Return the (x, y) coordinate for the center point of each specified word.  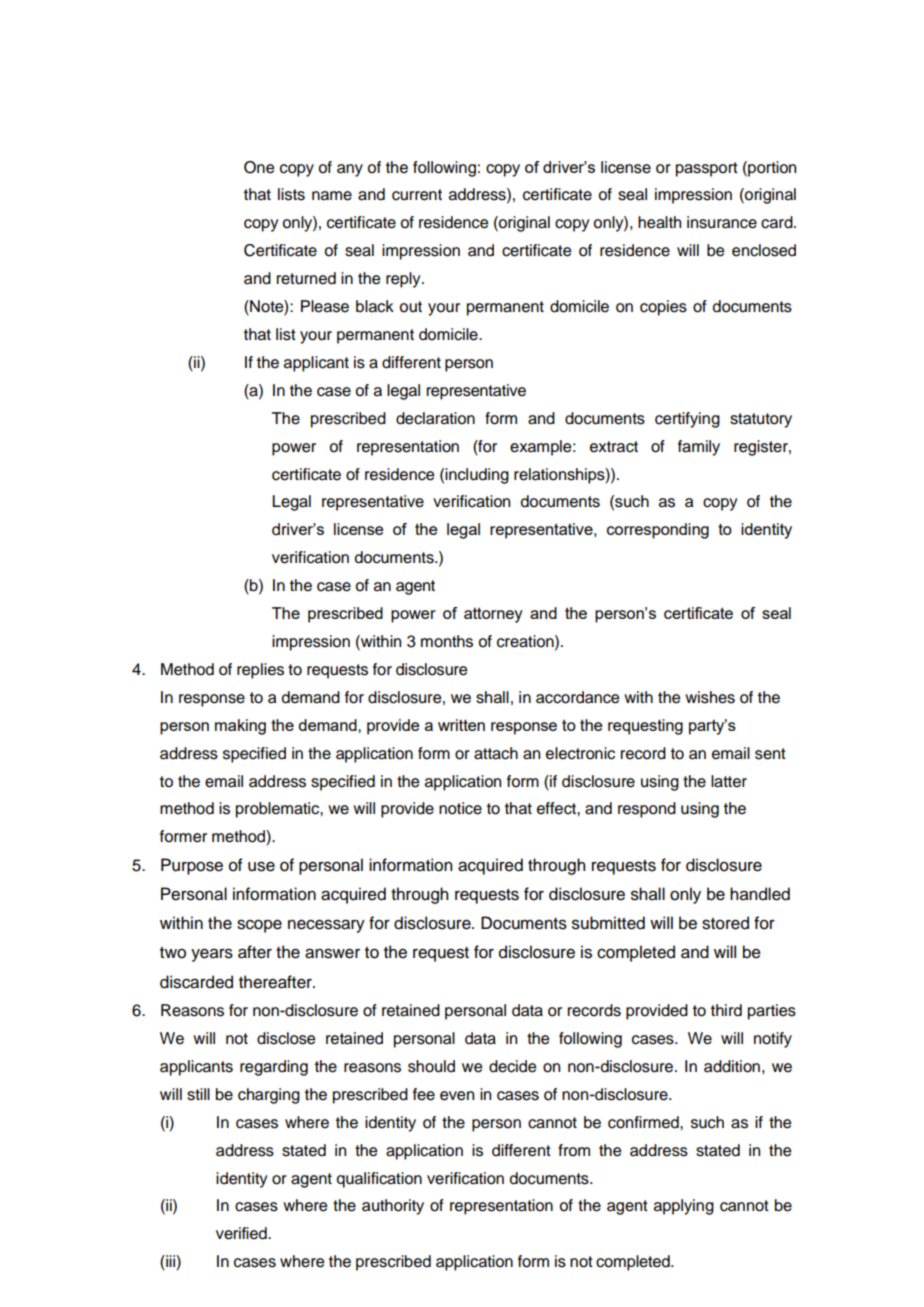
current (417, 195)
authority (393, 1207)
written (461, 725)
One (259, 167)
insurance (722, 222)
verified (242, 1233)
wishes (710, 697)
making (240, 727)
